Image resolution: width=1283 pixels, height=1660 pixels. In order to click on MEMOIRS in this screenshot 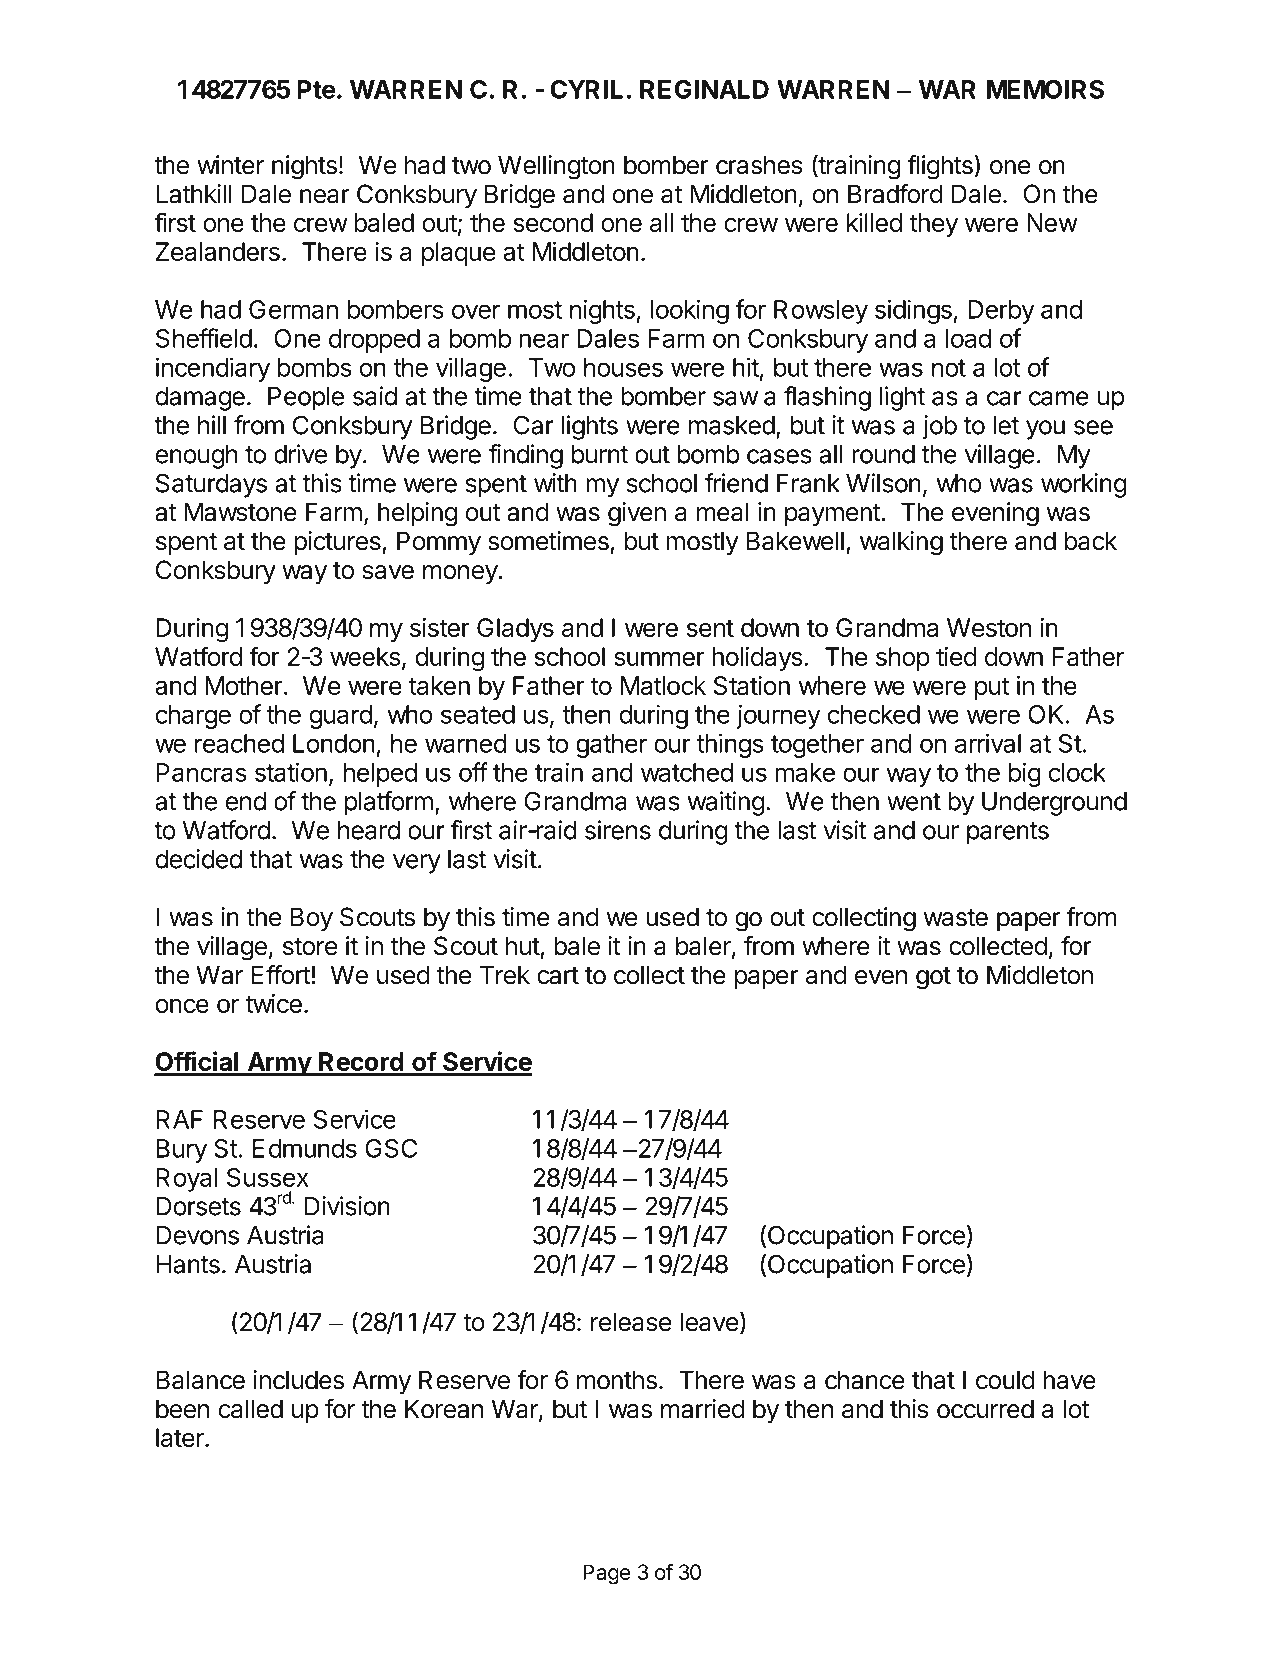, I will do `click(1045, 89)`.
